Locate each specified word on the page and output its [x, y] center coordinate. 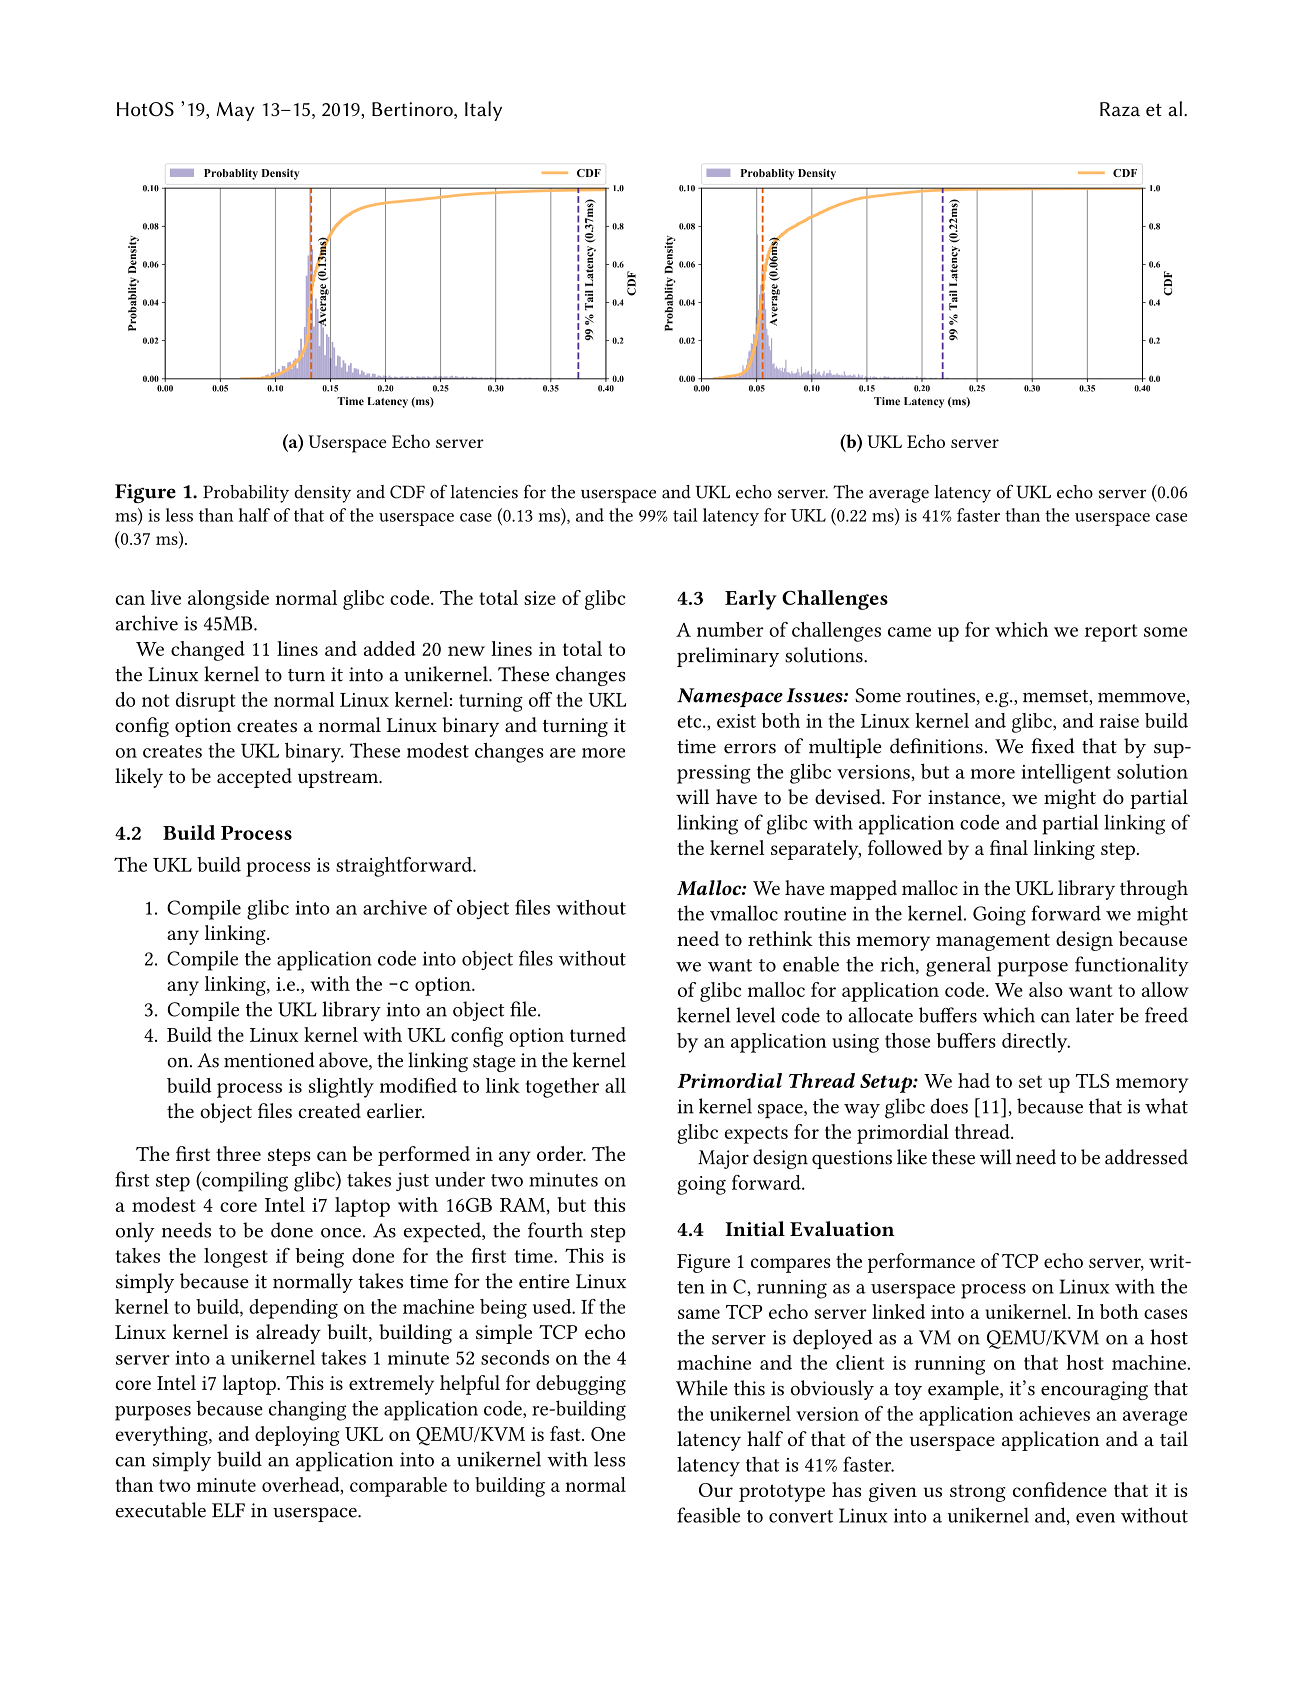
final [1009, 847]
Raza [1120, 109]
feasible [708, 1515]
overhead [302, 1485]
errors [750, 749]
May [236, 111]
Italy [483, 111]
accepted [254, 778]
